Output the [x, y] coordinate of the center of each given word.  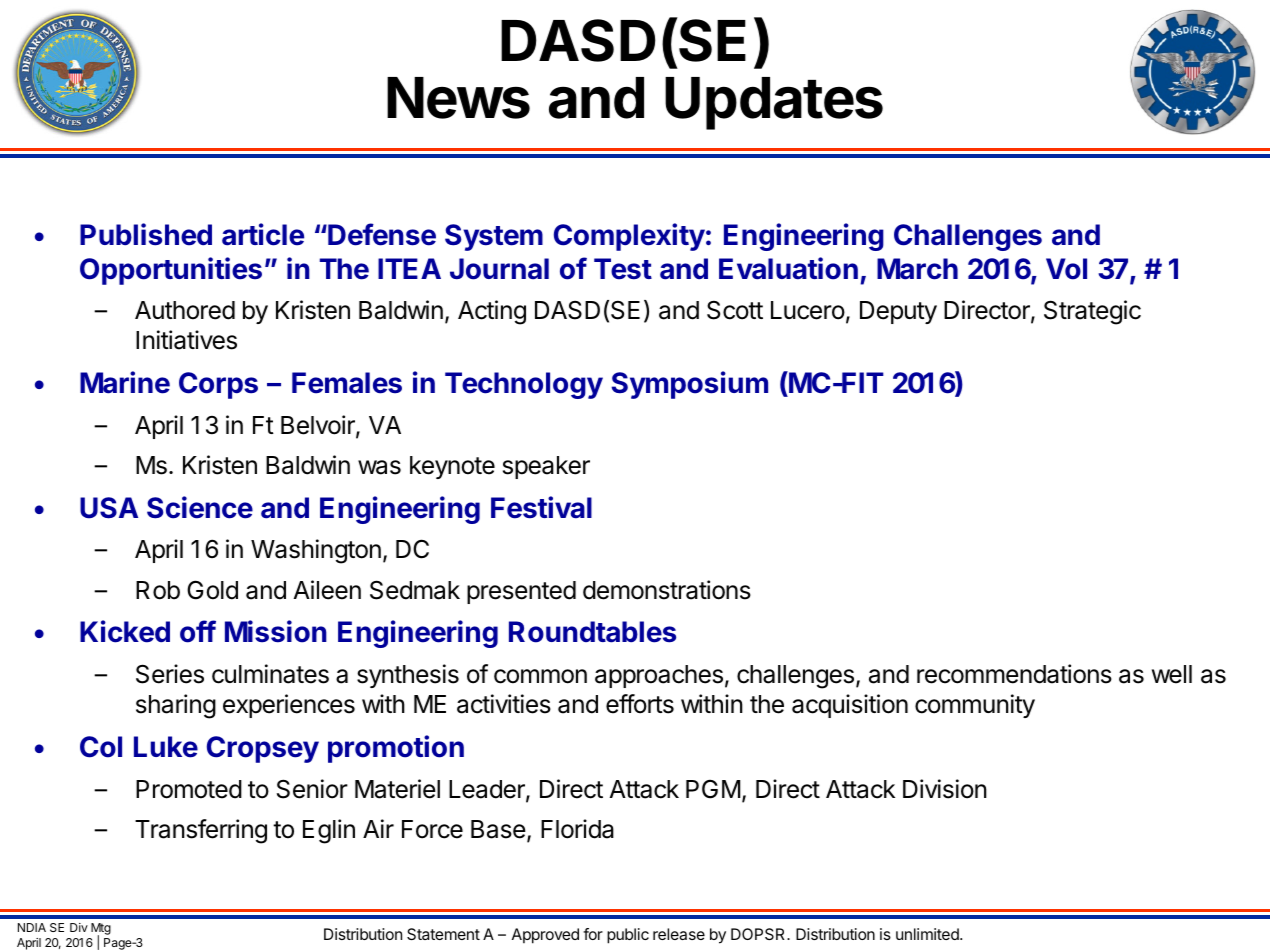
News [458, 98]
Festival [541, 507]
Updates [774, 103]
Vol [1066, 269]
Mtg [101, 930]
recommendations [1014, 674]
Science [200, 507]
